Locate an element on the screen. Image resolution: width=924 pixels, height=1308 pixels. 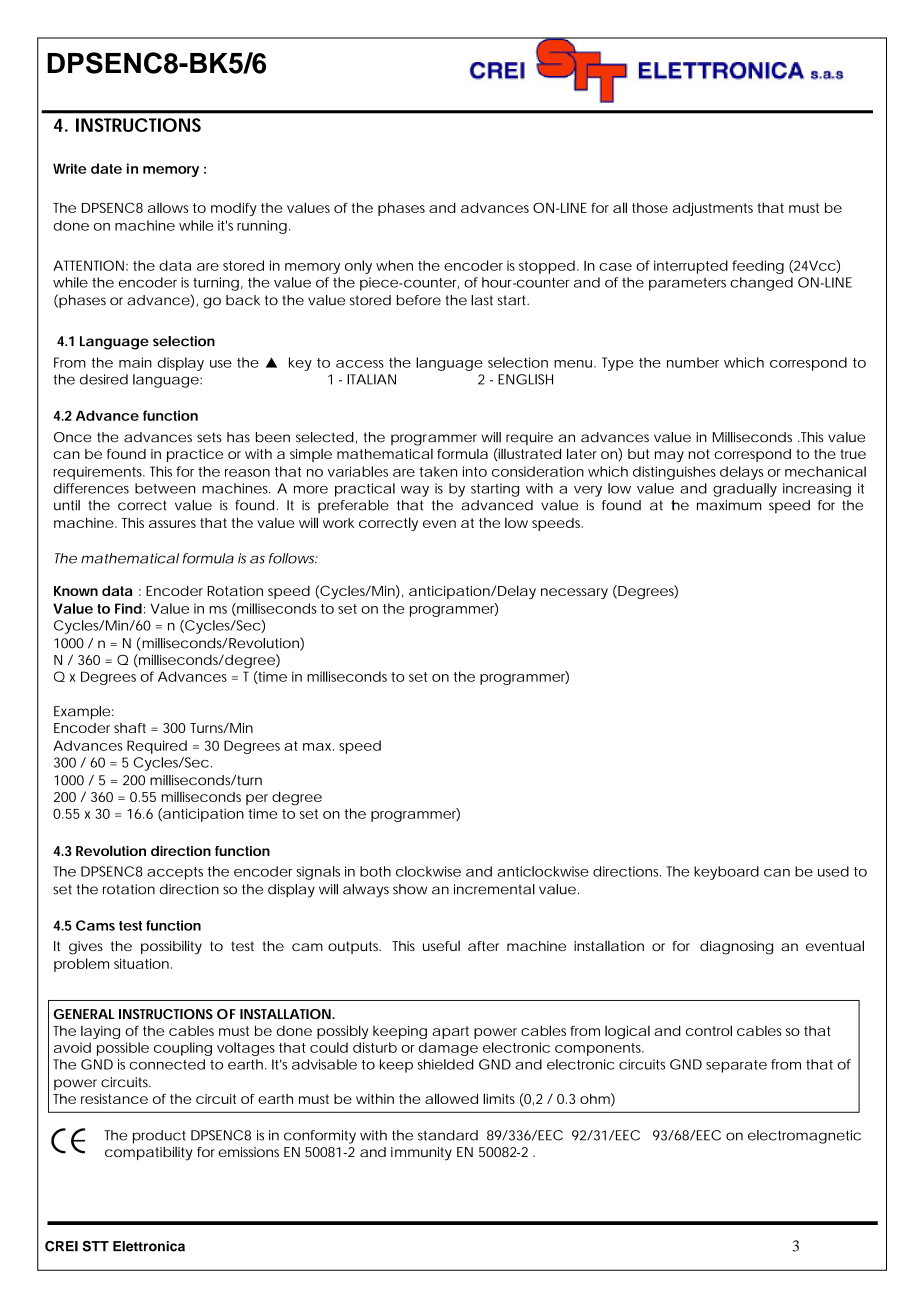
when is located at coordinates (394, 265).
